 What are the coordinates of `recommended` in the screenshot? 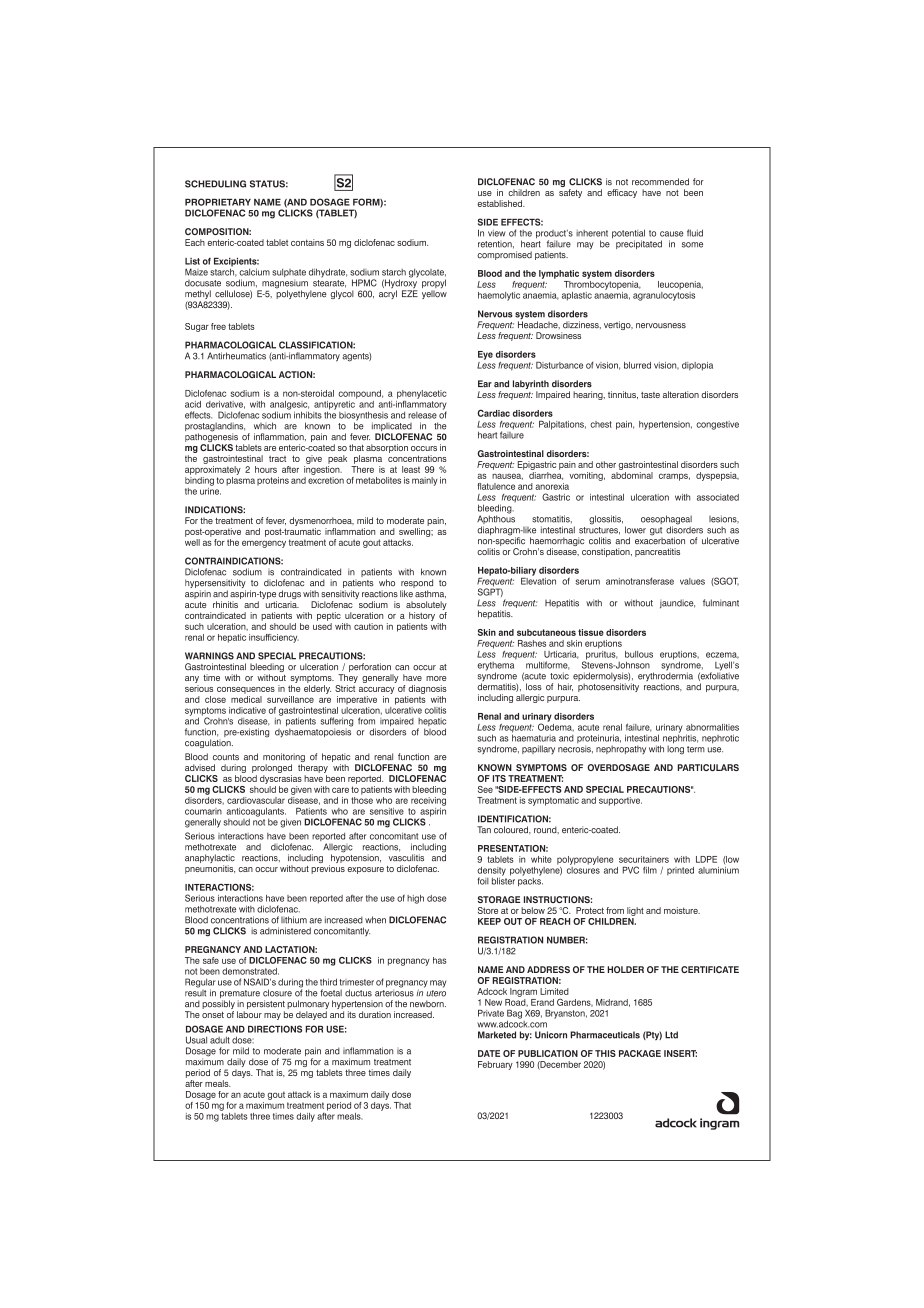 It's located at (660, 182).
